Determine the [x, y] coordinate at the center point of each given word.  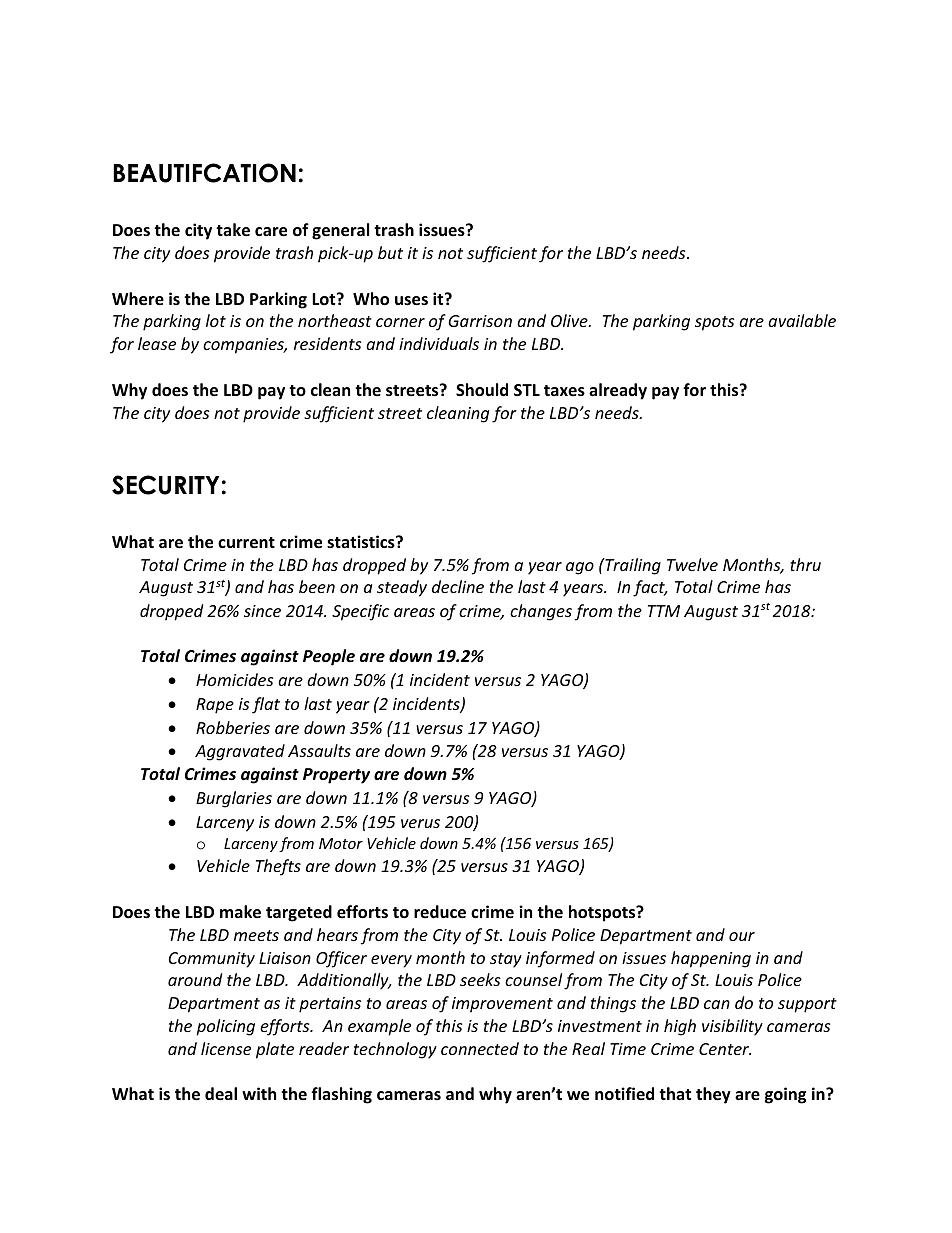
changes [541, 612]
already [618, 391]
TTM [664, 611]
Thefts [278, 867]
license [226, 1048]
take [233, 230]
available [802, 320]
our [742, 936]
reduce [440, 912]
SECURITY [166, 485]
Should [482, 390]
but [390, 252]
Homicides [234, 679]
